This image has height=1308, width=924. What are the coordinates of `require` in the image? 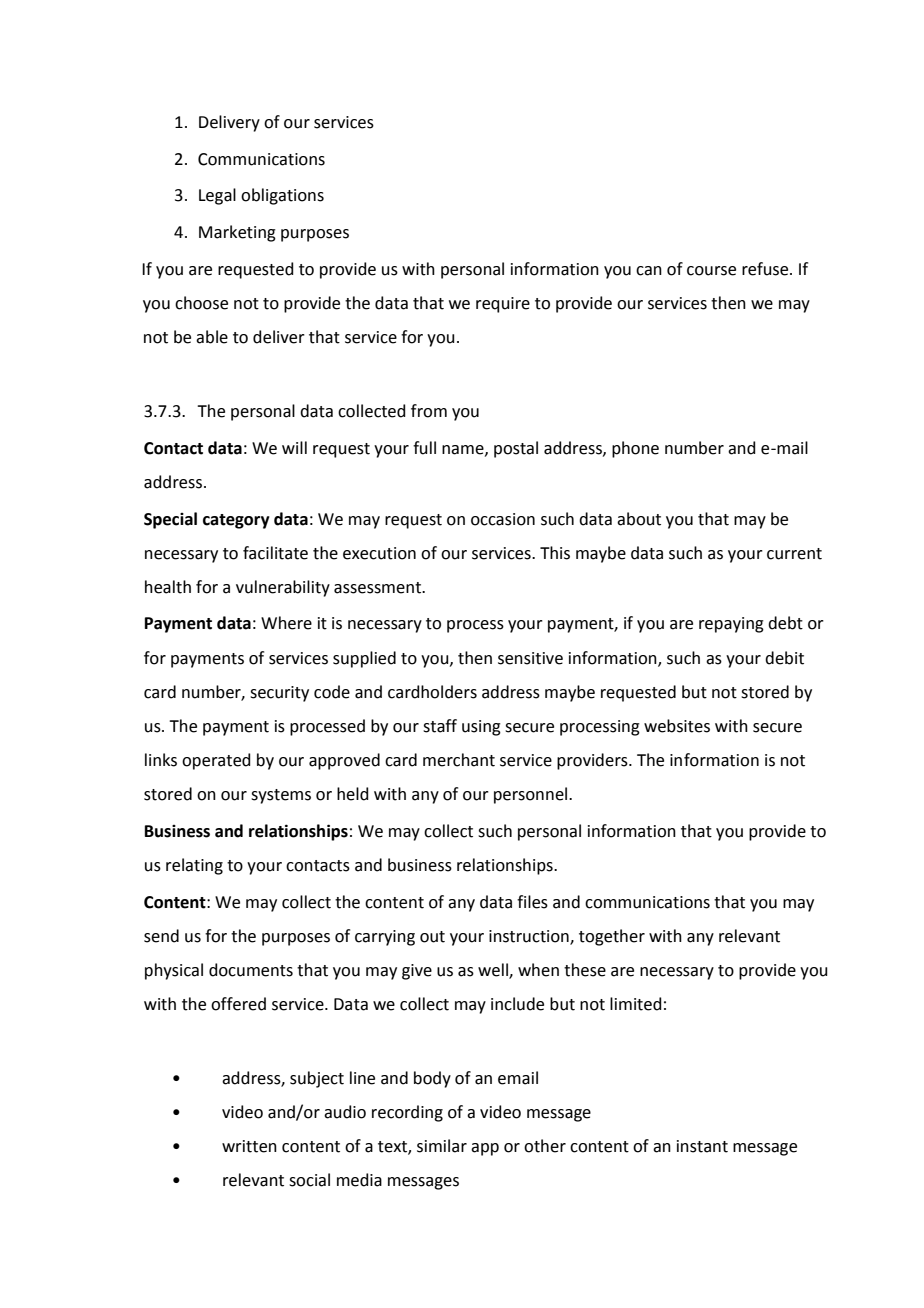 It's located at (503, 305).
